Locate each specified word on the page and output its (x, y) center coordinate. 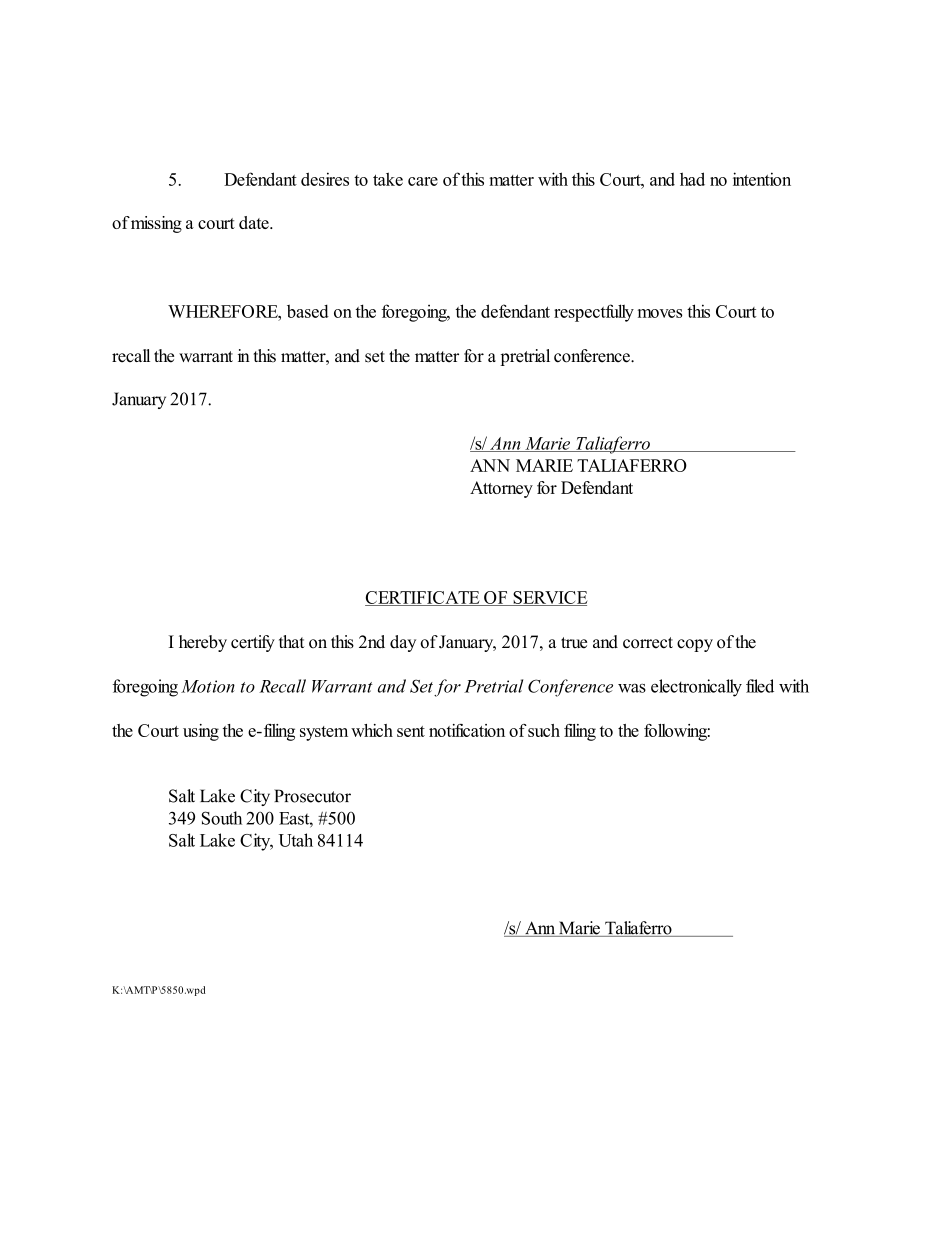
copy (695, 645)
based (308, 311)
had (692, 179)
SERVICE (549, 598)
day (403, 643)
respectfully (594, 313)
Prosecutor (312, 796)
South (222, 818)
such (544, 730)
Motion (208, 686)
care (423, 181)
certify (253, 643)
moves (660, 313)
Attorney (501, 489)
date (255, 222)
